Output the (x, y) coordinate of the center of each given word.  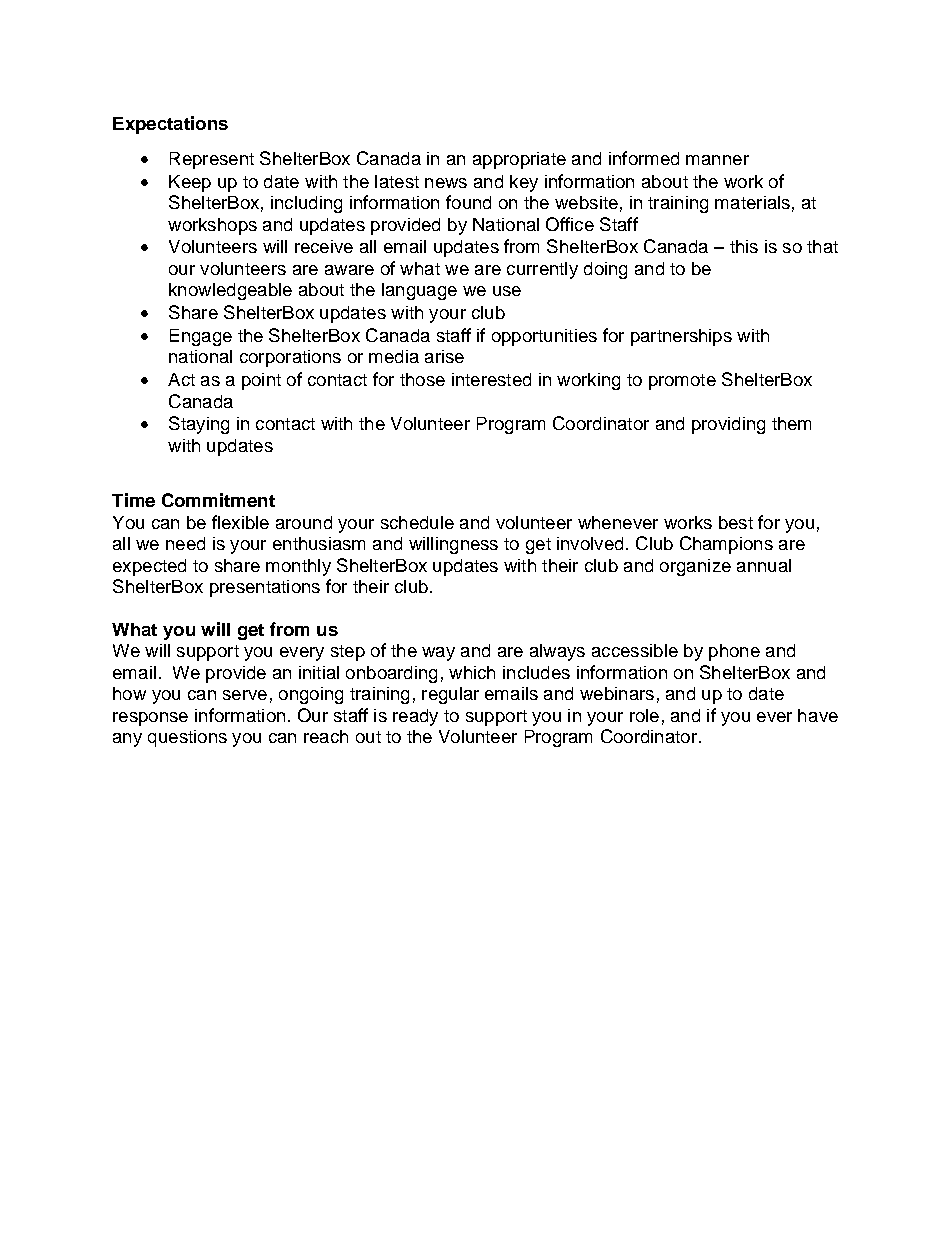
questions (187, 738)
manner (717, 160)
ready (415, 717)
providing (728, 425)
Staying (199, 425)
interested (491, 379)
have (818, 715)
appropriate (519, 160)
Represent (212, 160)
